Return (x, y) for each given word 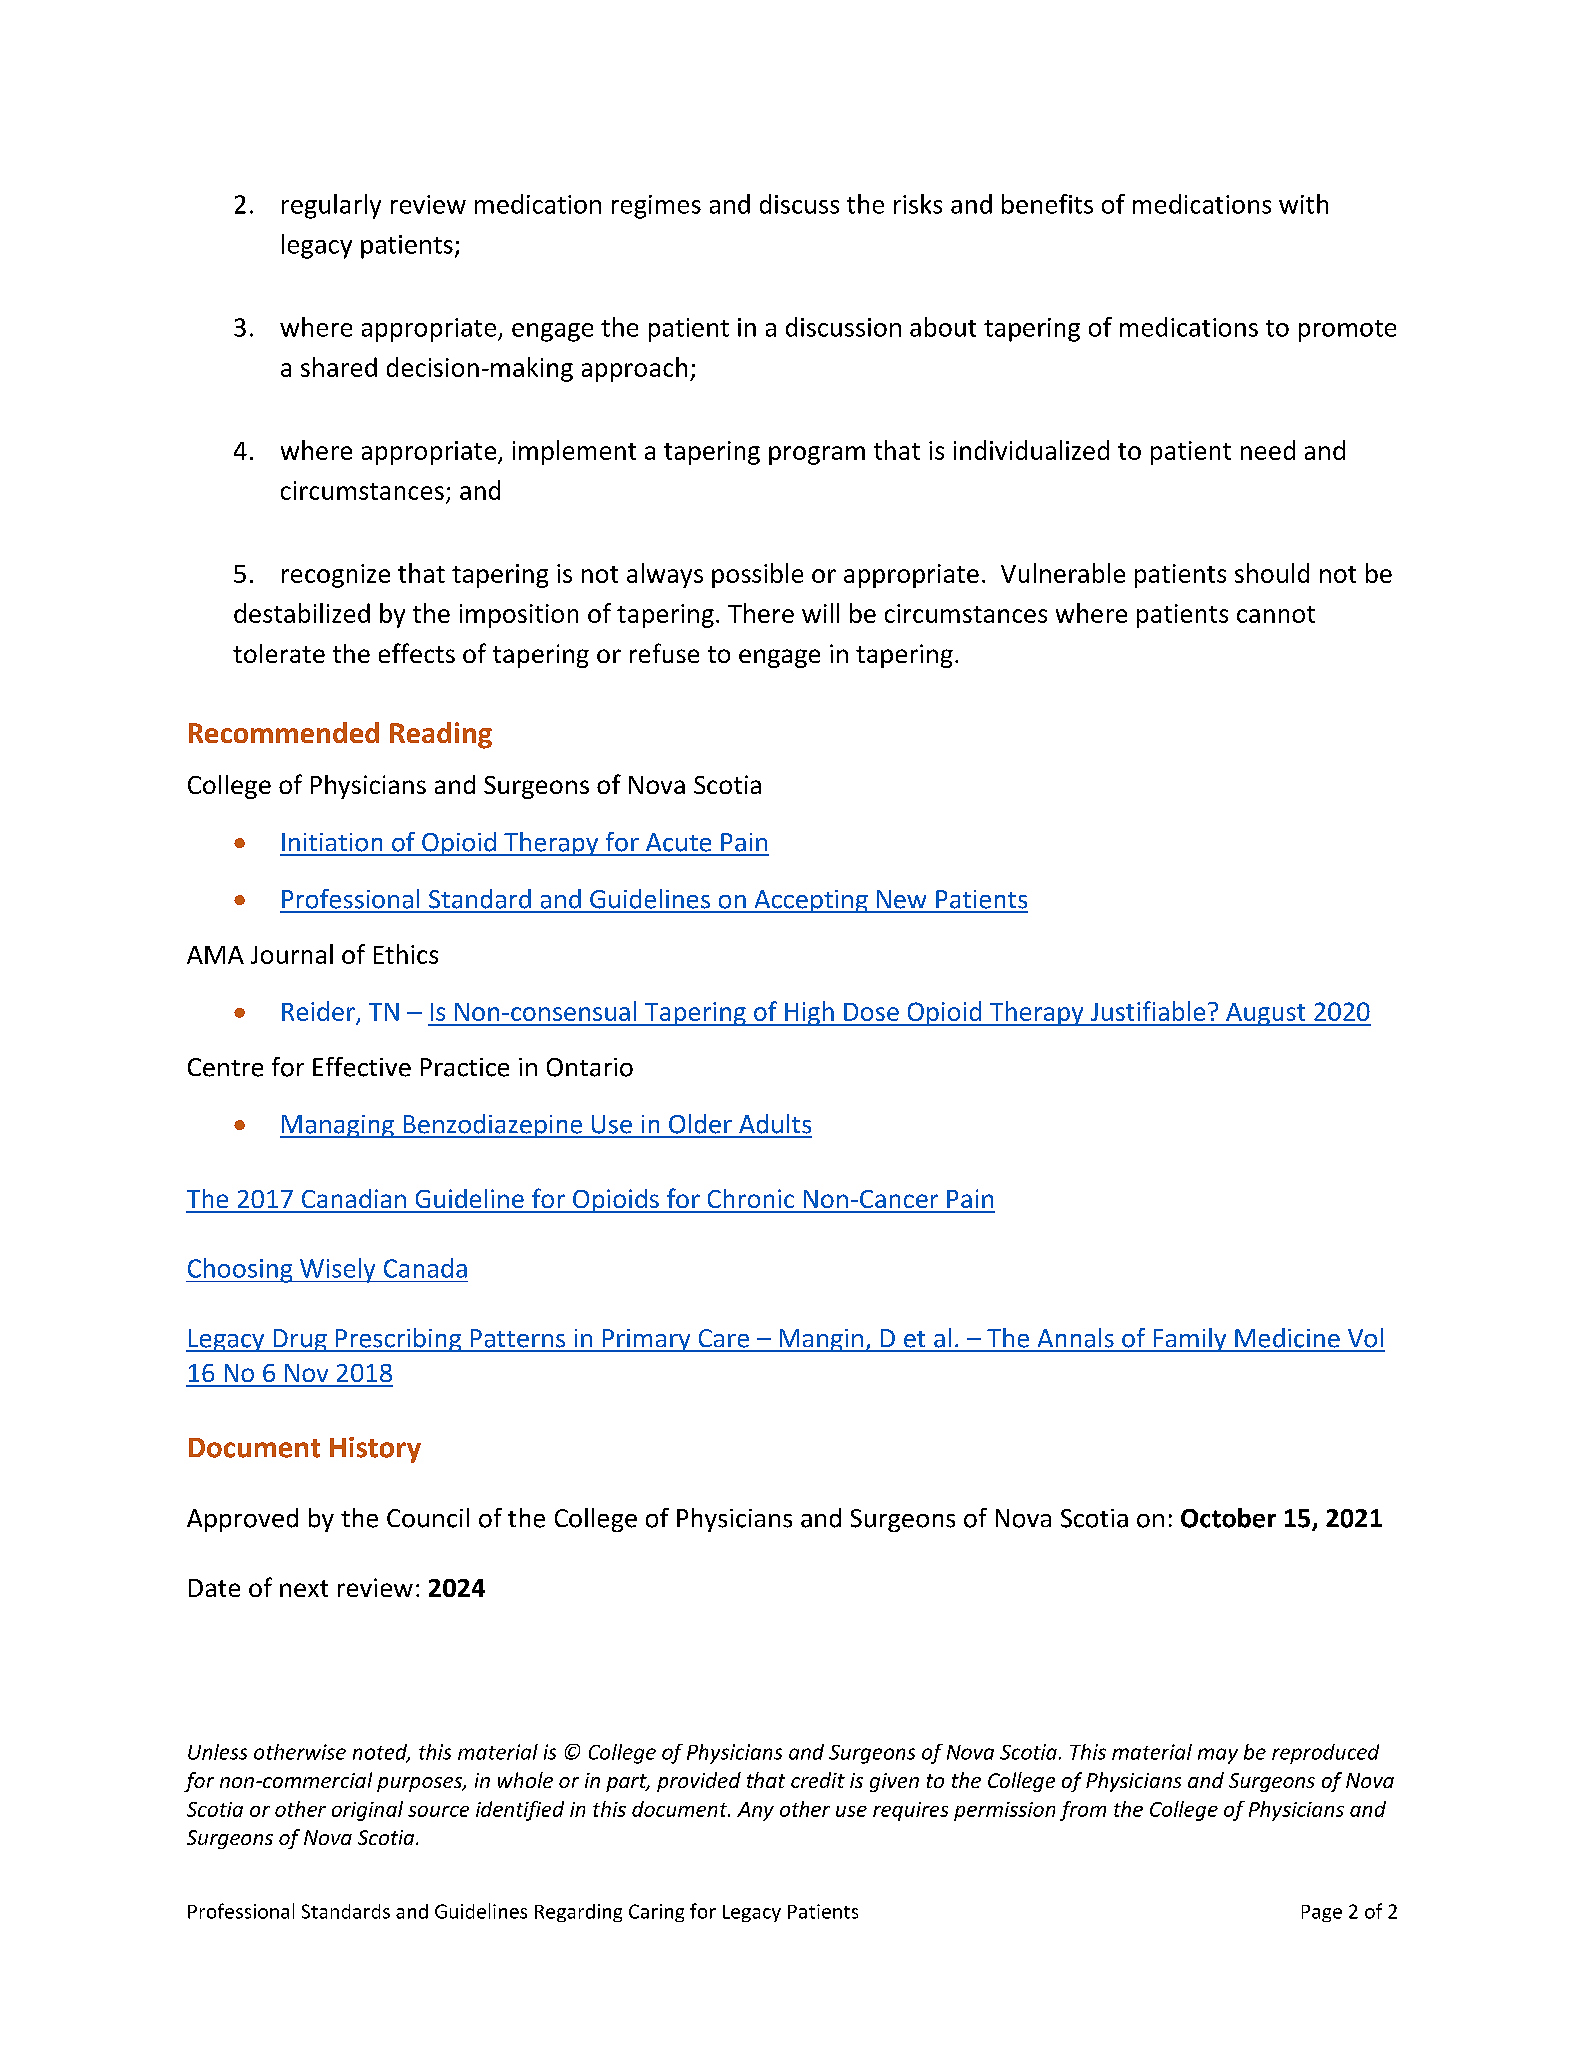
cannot (1276, 614)
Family (1190, 1340)
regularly (331, 206)
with (1303, 204)
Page (1322, 1913)
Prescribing (398, 1340)
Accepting (811, 901)
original (367, 1811)
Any (755, 1811)
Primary (646, 1340)
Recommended (284, 732)
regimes (656, 207)
